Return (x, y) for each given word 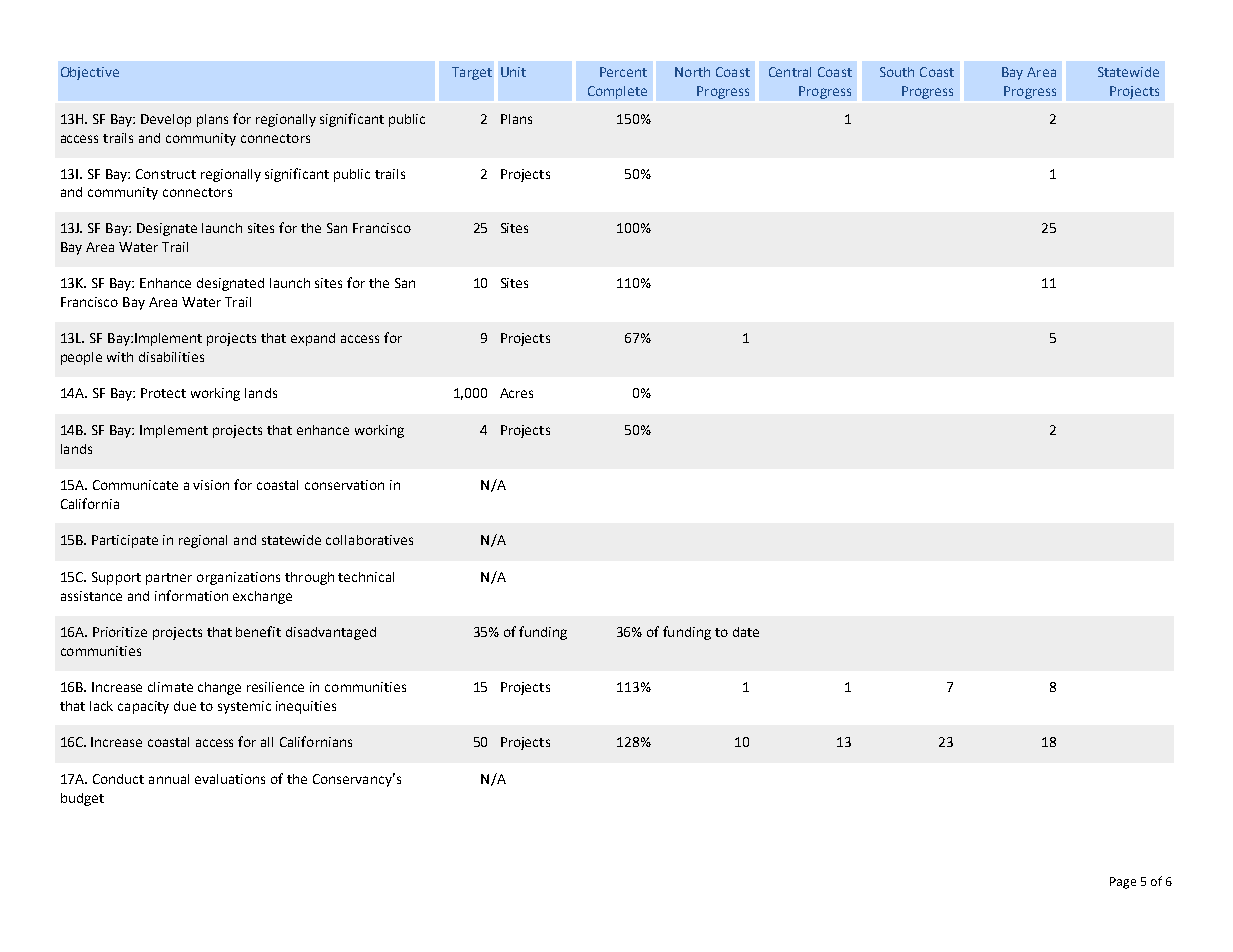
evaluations (230, 779)
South (897, 72)
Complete (617, 92)
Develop (166, 120)
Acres (516, 393)
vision (211, 485)
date (746, 632)
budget (82, 799)
